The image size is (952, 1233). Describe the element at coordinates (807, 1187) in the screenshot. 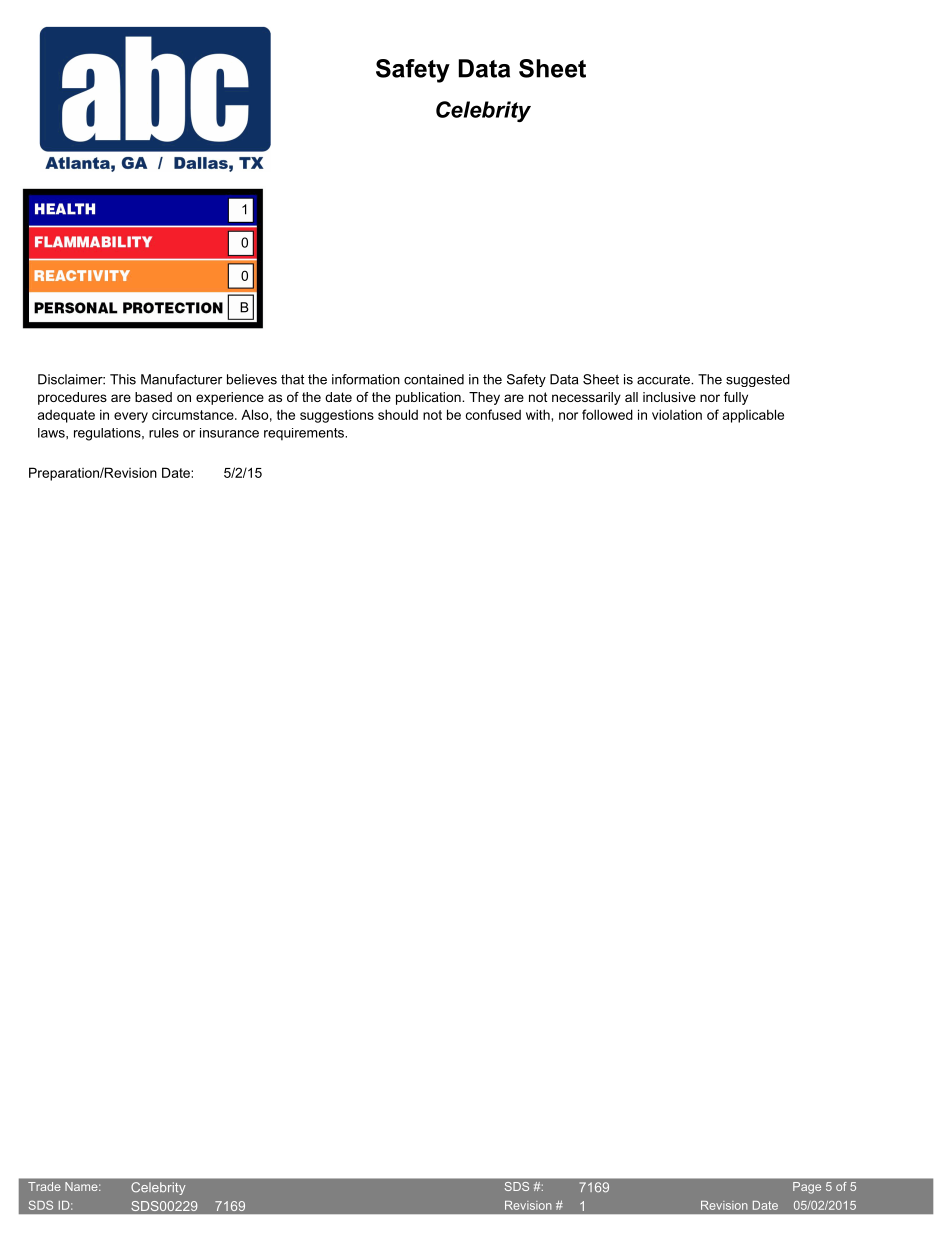

I see `Page` at that location.
